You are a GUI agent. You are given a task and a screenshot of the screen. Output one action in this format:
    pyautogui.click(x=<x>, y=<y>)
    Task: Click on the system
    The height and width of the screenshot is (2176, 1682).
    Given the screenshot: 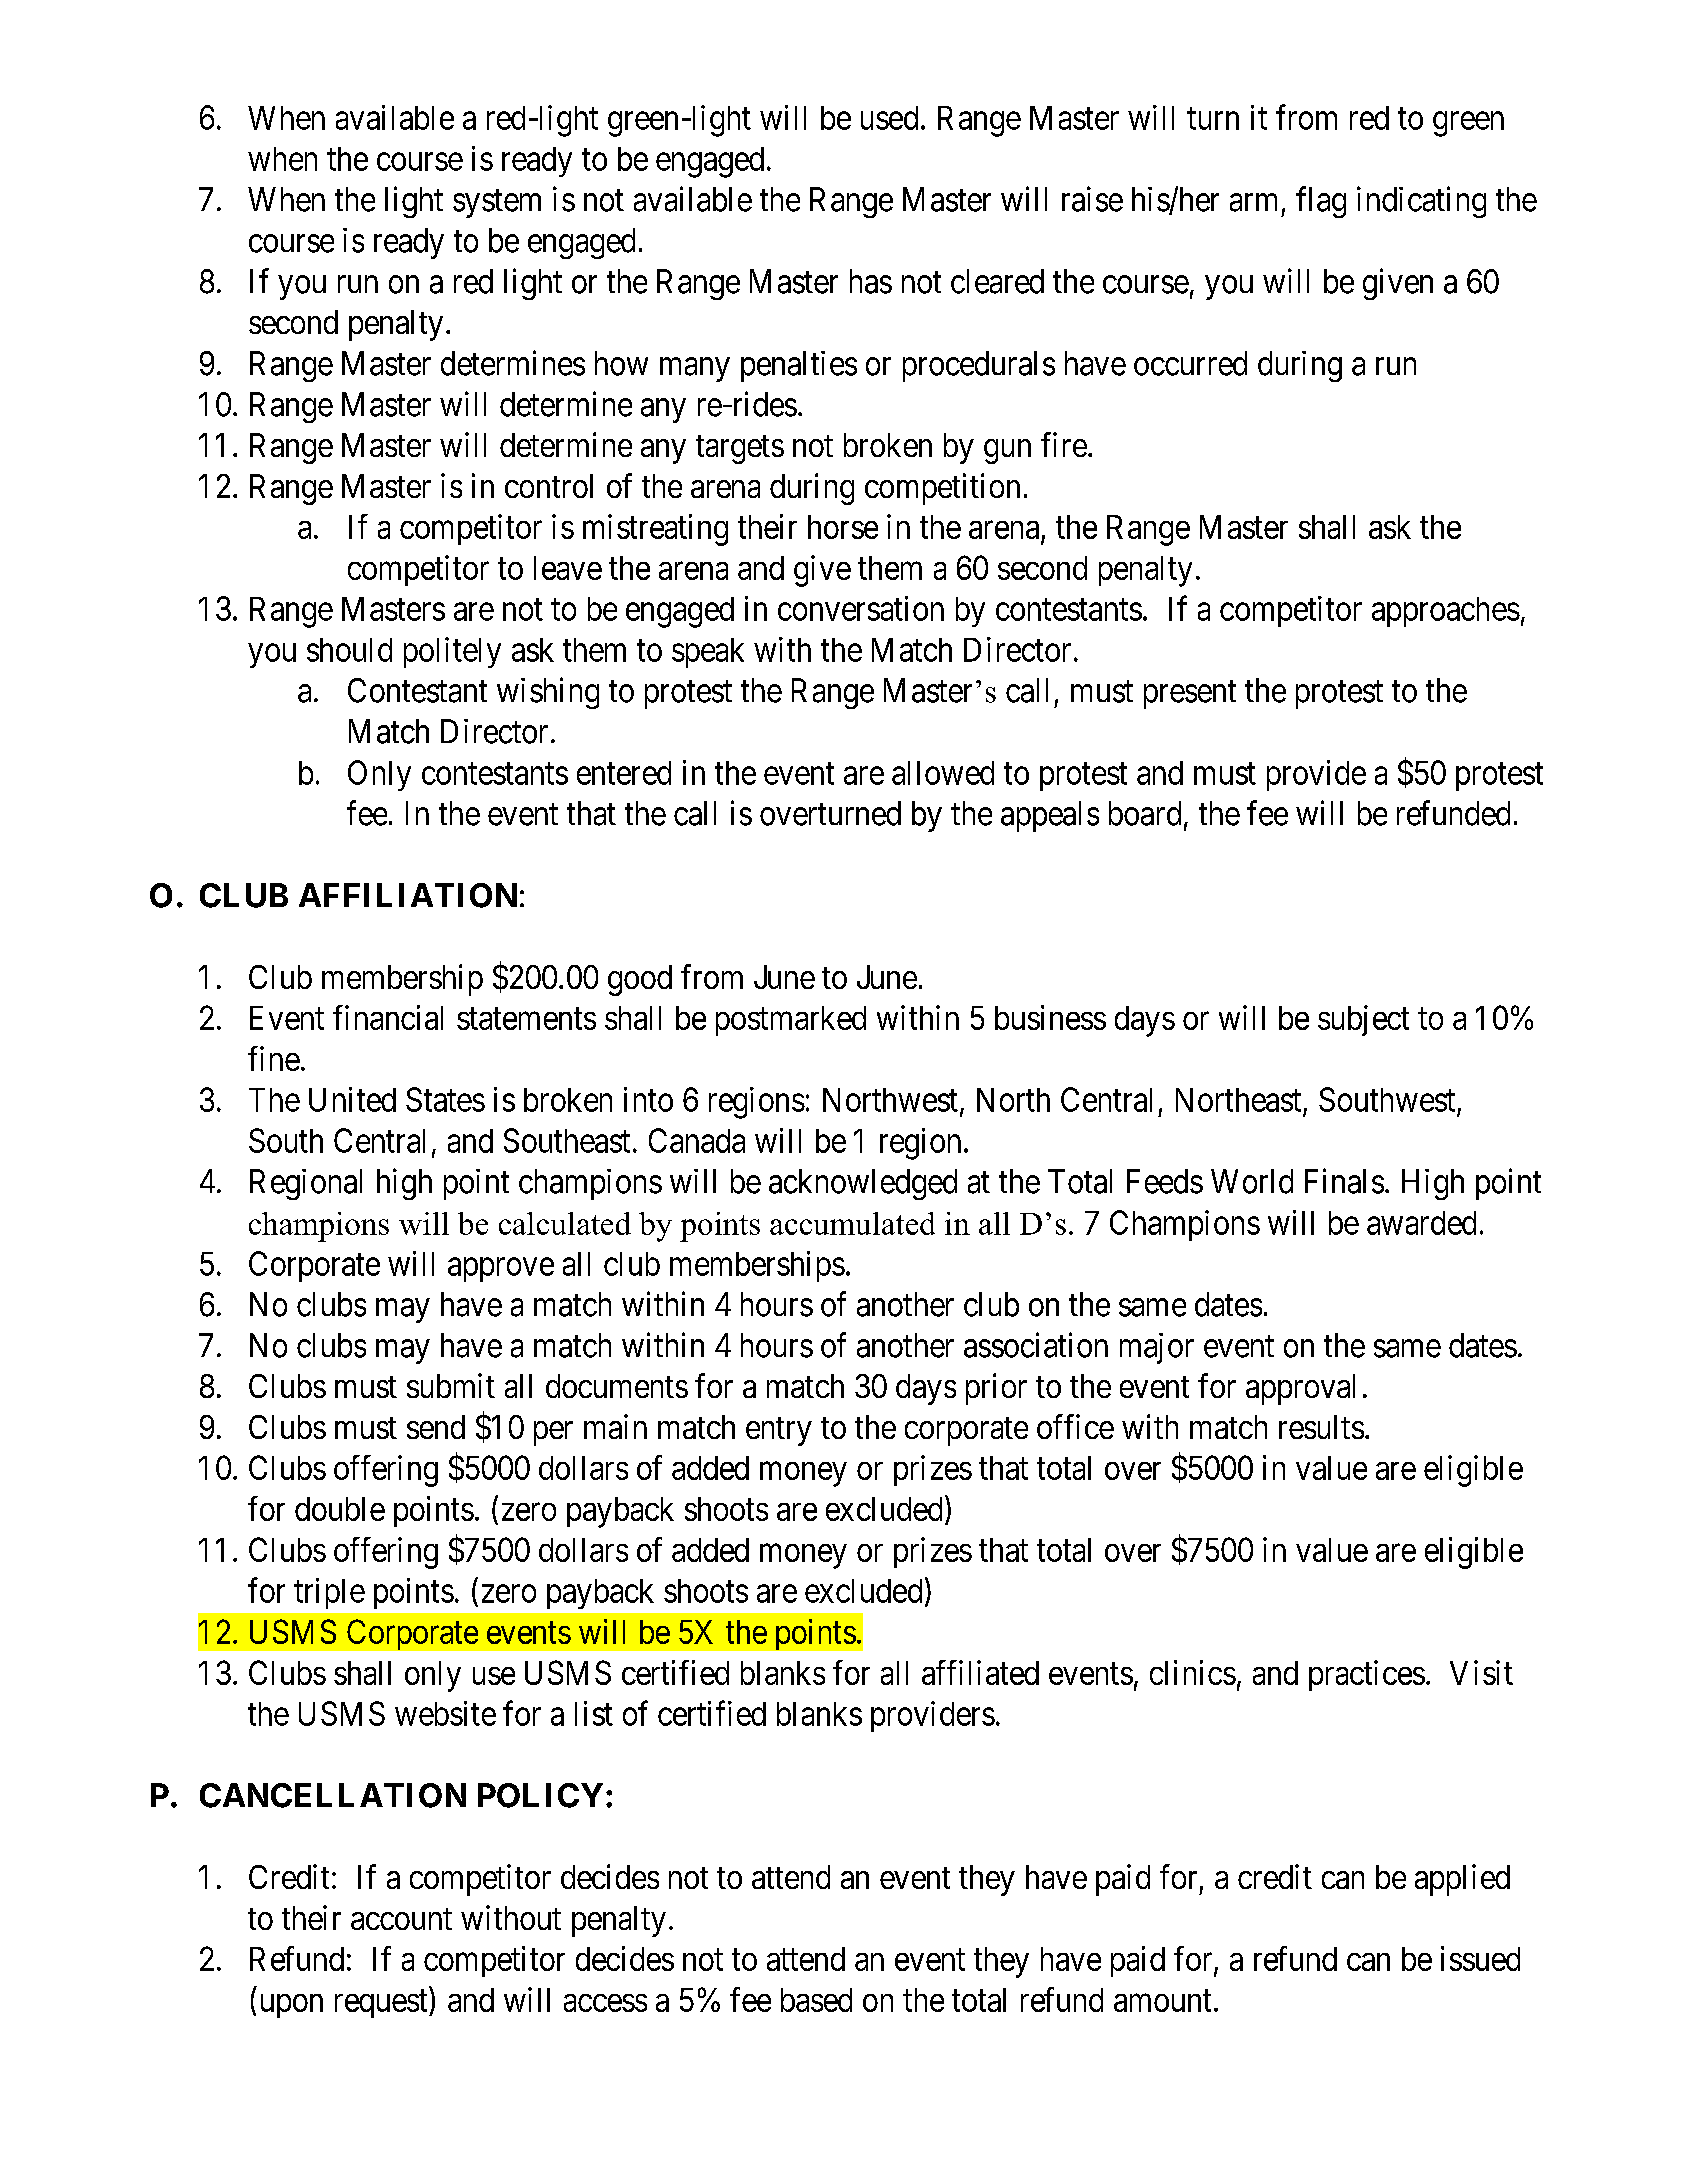 What is the action you would take?
    pyautogui.click(x=497, y=204)
